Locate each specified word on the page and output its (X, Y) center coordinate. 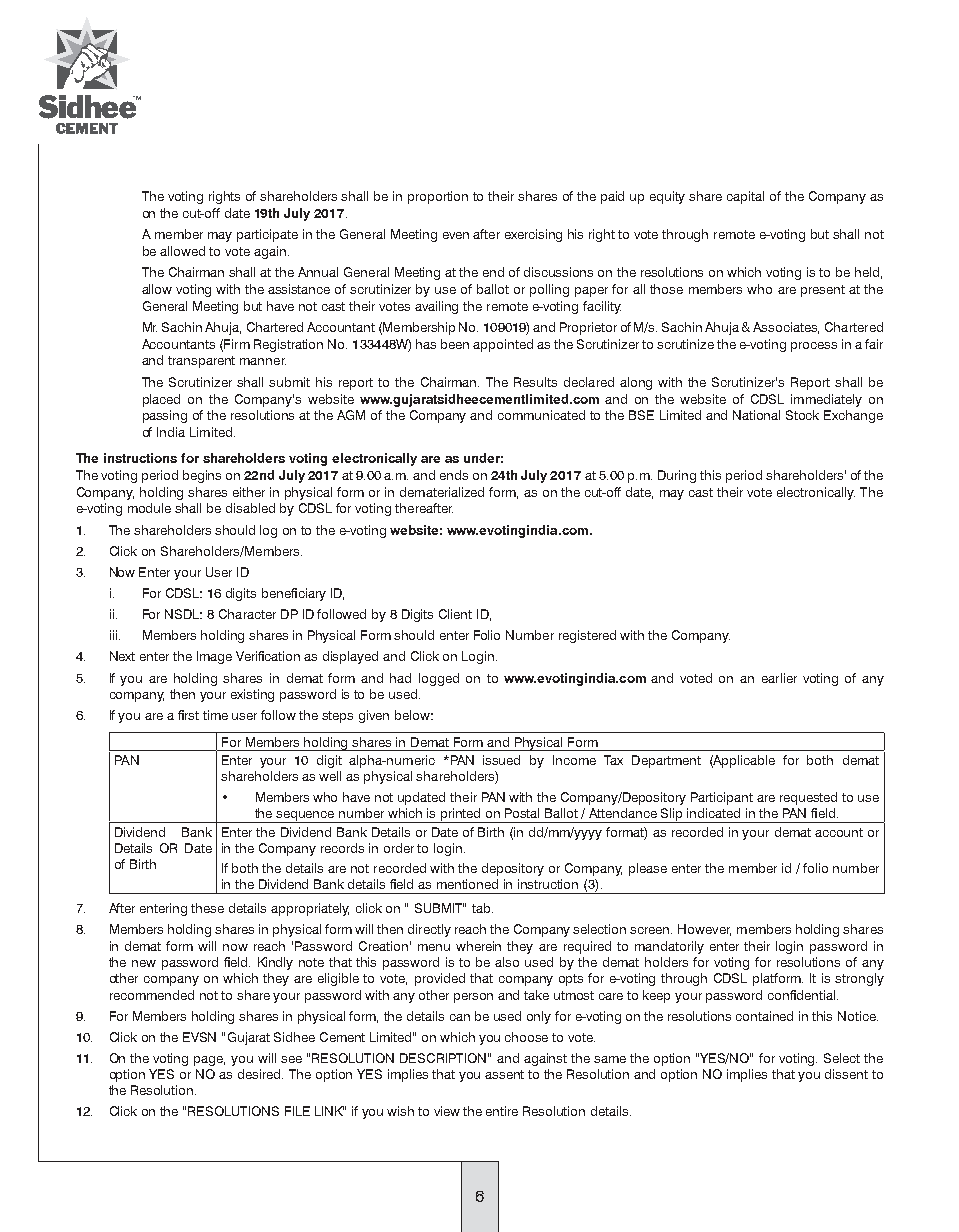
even (456, 235)
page (209, 1061)
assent (504, 1074)
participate (267, 235)
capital (745, 197)
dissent (846, 1074)
